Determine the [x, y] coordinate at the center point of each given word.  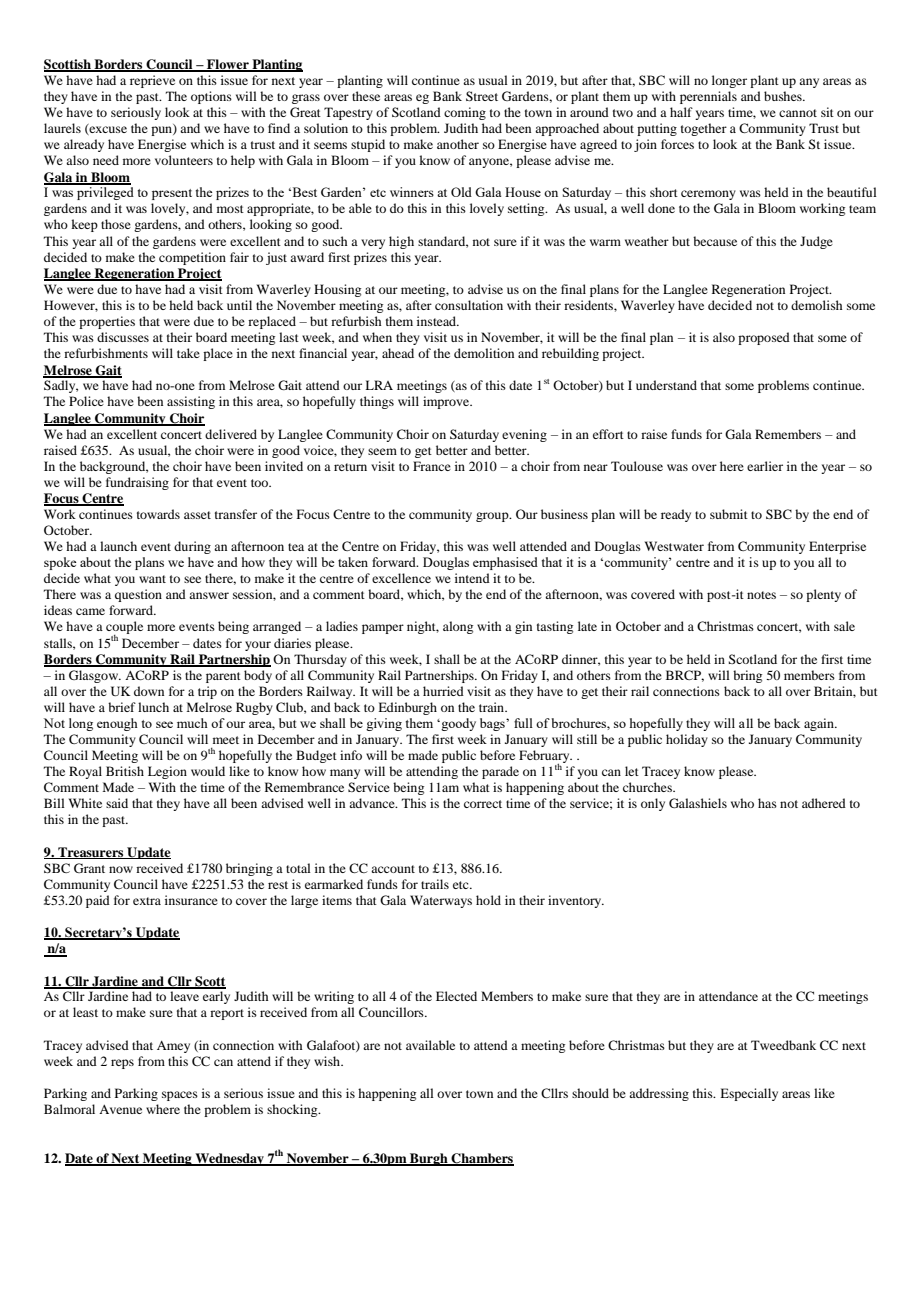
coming [465, 113]
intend [472, 578]
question [138, 595]
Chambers [482, 1159]
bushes [784, 96]
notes [761, 595]
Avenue [120, 1109]
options [211, 97]
